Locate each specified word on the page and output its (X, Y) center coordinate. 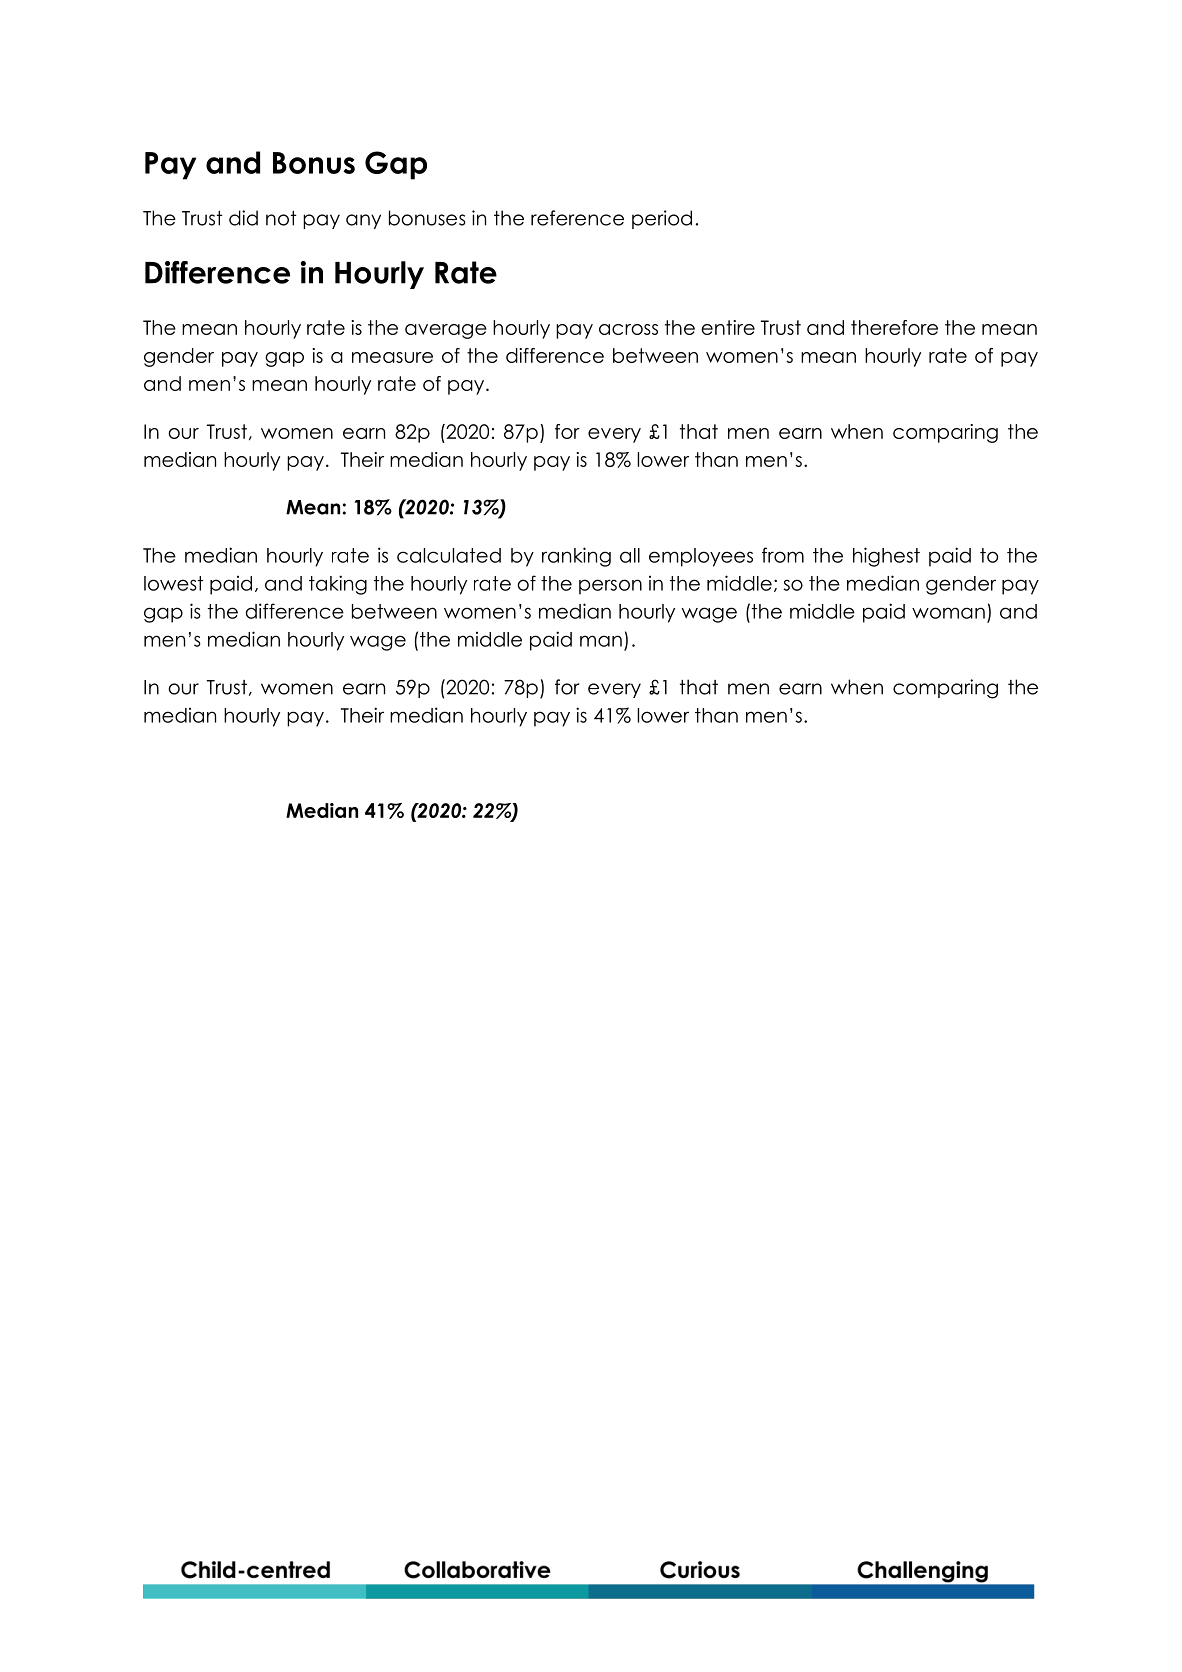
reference (577, 218)
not (281, 218)
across (628, 329)
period (662, 219)
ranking (576, 557)
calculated (449, 555)
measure (392, 357)
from (783, 555)
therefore (894, 327)
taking (338, 585)
